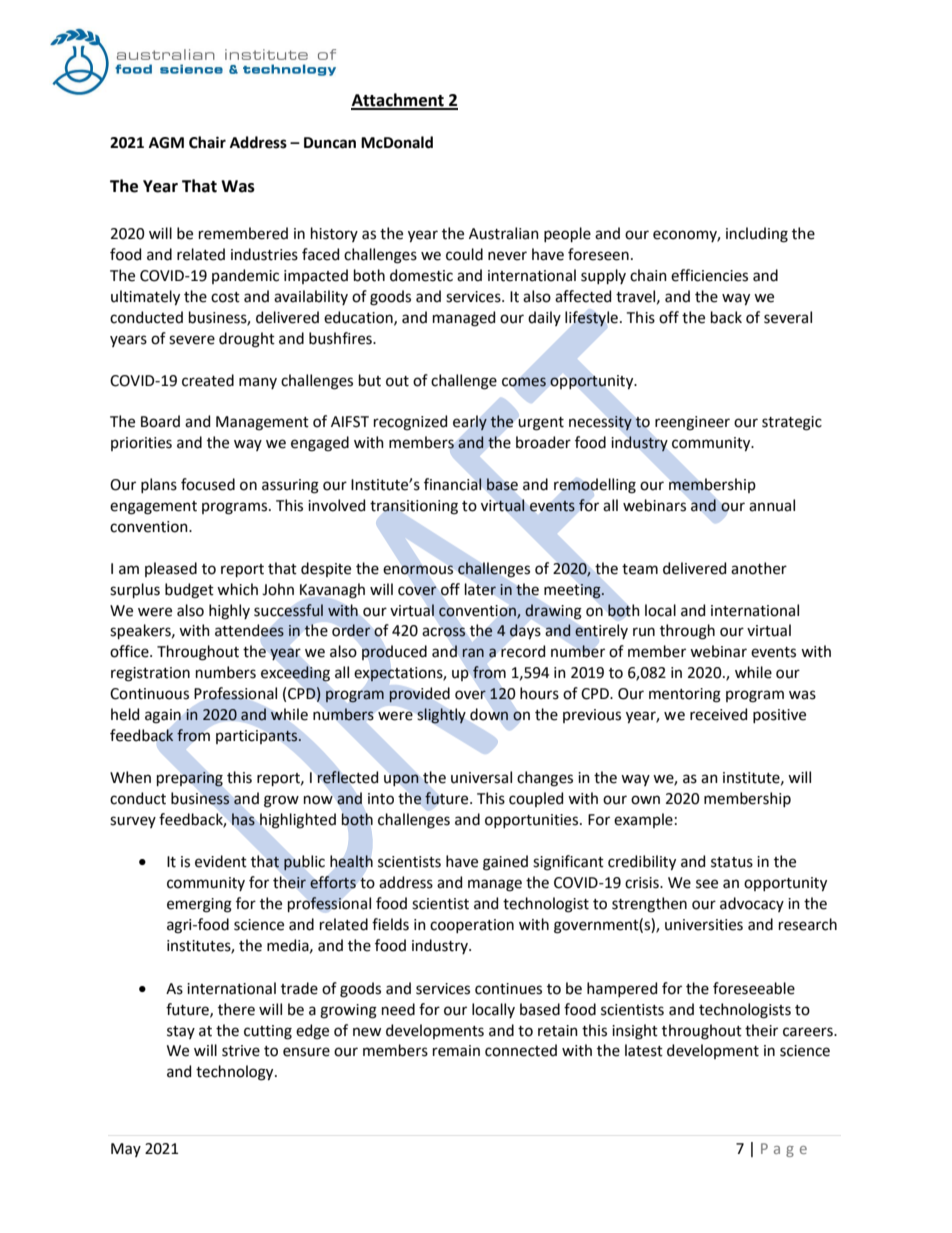  I want to click on focused, so click(208, 484).
